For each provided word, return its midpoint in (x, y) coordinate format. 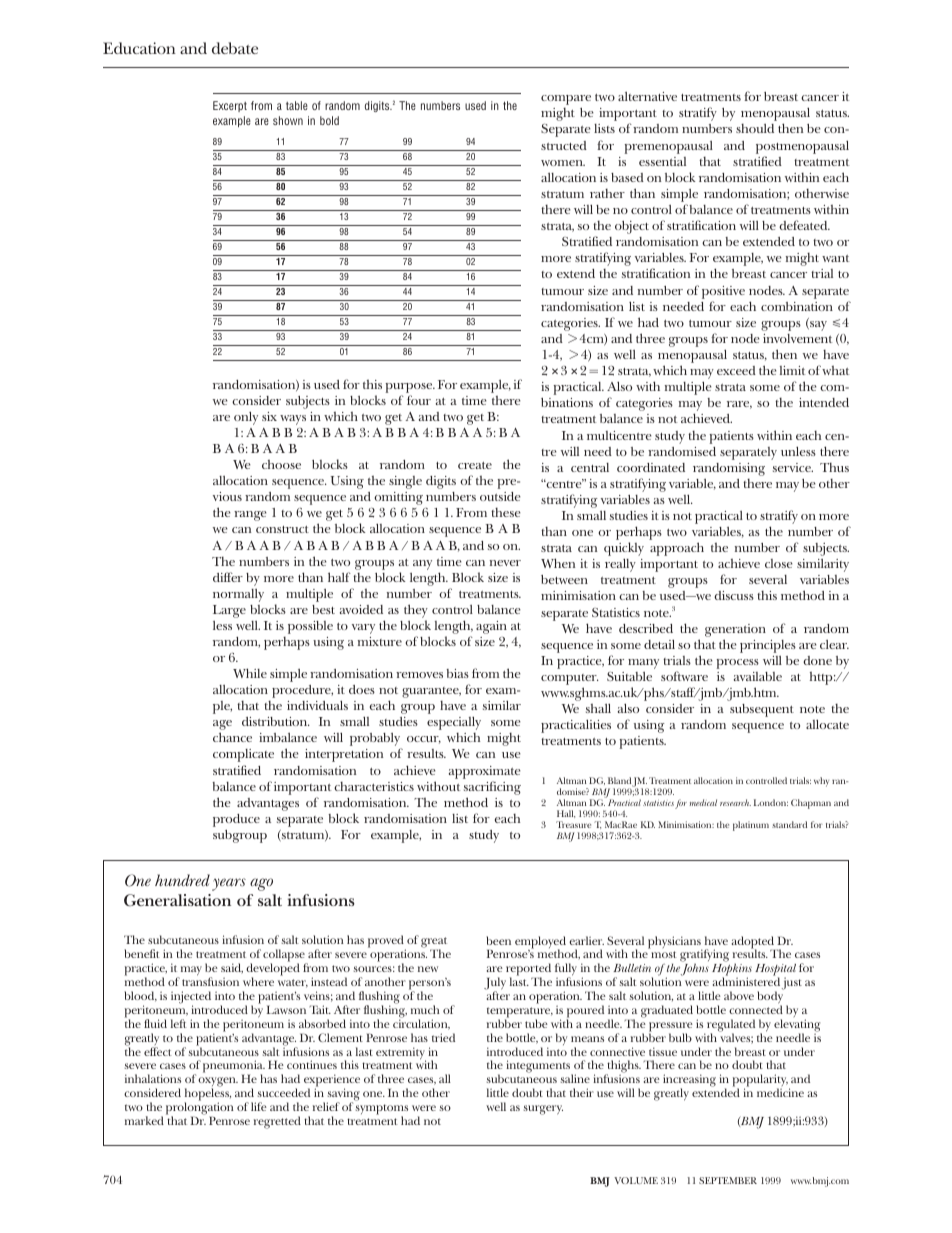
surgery (543, 1110)
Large (229, 611)
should (755, 128)
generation (735, 630)
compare (566, 100)
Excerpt (230, 106)
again (491, 627)
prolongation (200, 1109)
